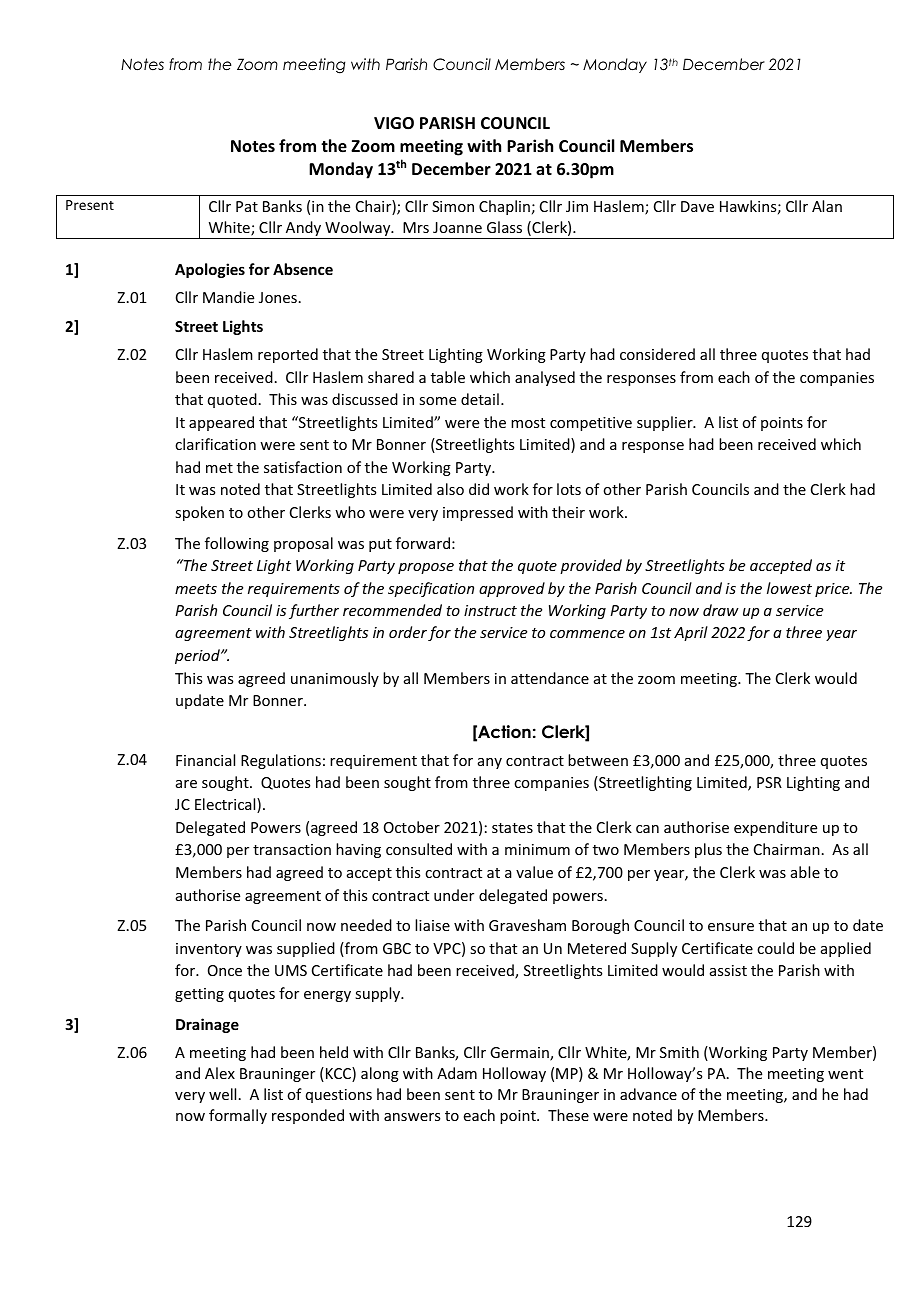 This document has height=1308, width=924. Describe the element at coordinates (490, 610) in the document. I see `instruct` at that location.
